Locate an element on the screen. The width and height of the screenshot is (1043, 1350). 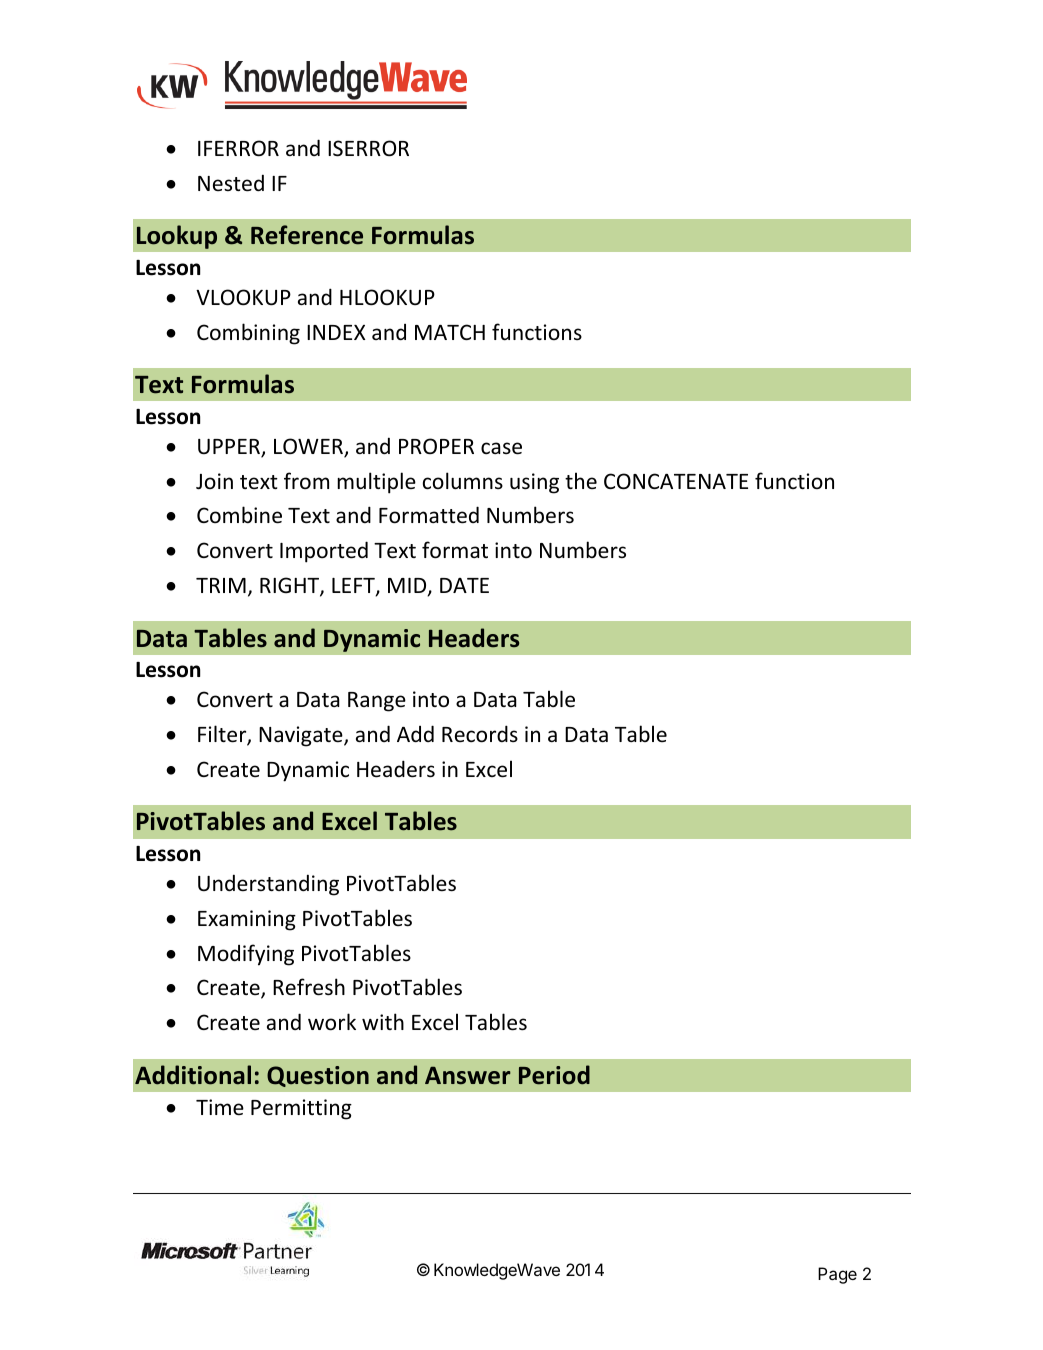
Nested is located at coordinates (231, 183).
